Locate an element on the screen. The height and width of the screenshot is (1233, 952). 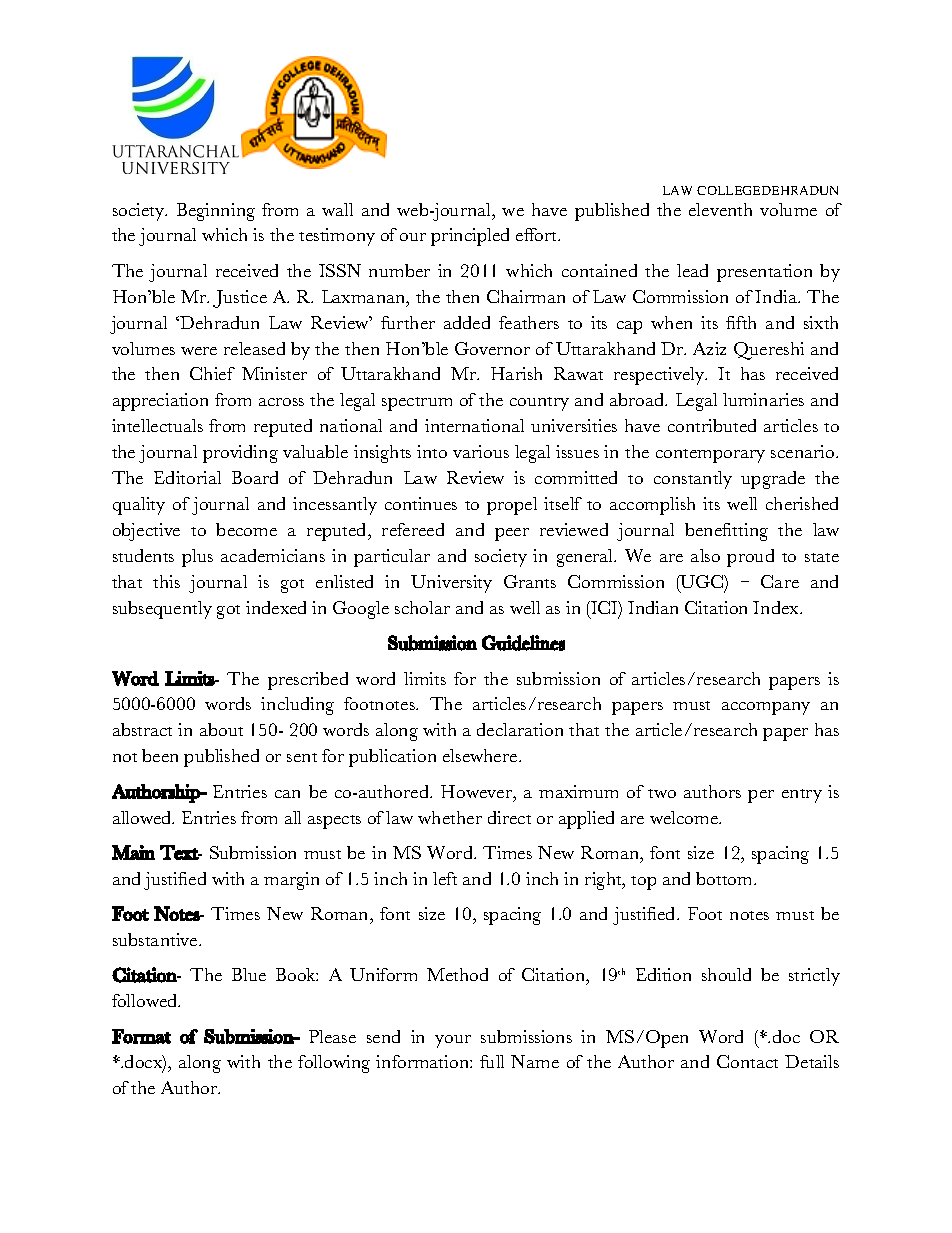
contributed is located at coordinates (712, 425).
